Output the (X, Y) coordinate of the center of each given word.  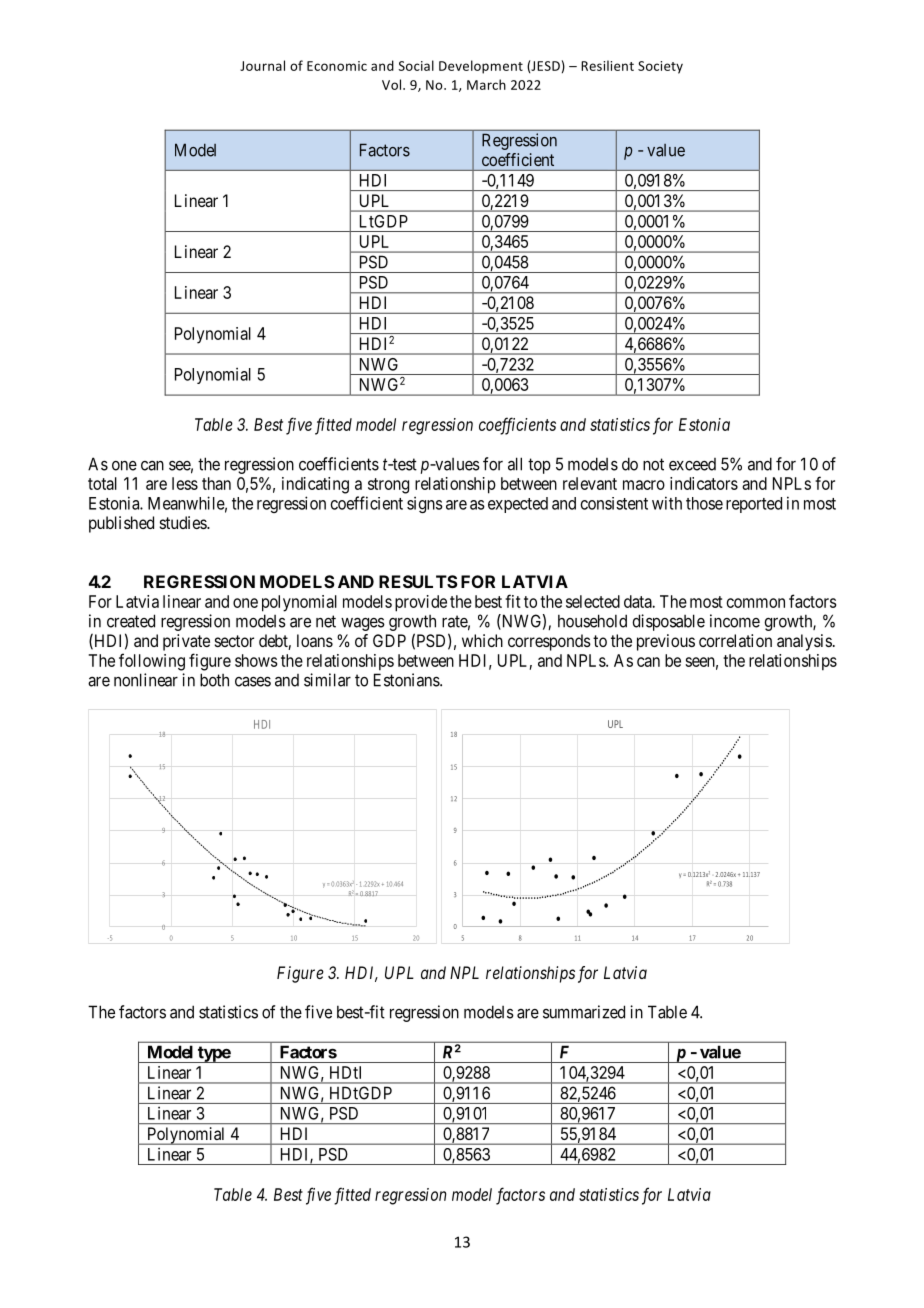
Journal (262, 65)
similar (327, 680)
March (486, 84)
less (185, 483)
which (482, 640)
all (515, 464)
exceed (692, 464)
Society (660, 67)
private (186, 642)
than (216, 483)
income (735, 621)
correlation (735, 640)
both (214, 680)
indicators (704, 483)
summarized (584, 1012)
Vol (393, 84)
